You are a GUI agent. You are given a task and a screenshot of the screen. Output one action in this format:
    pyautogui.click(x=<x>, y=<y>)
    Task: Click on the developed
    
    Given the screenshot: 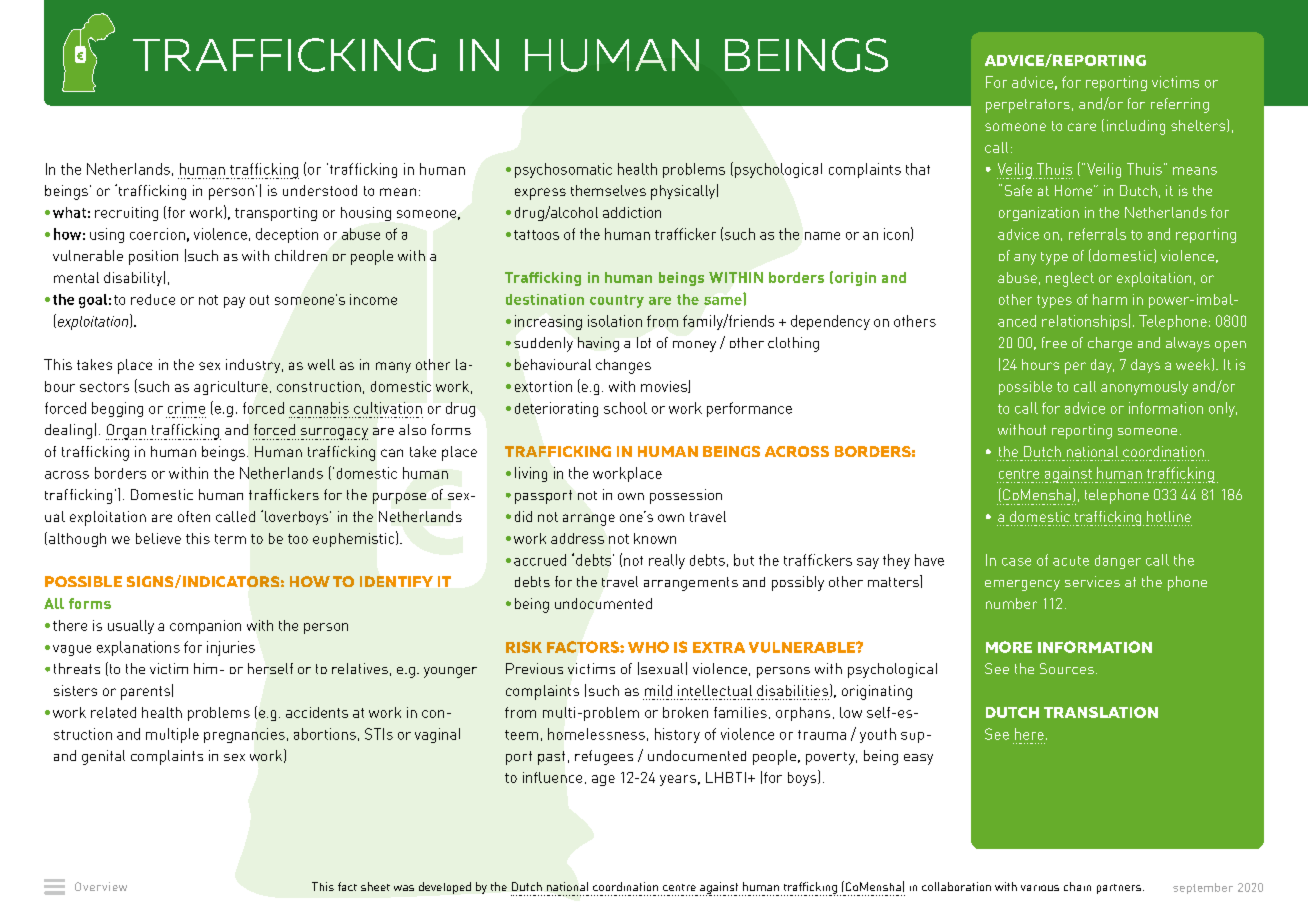 What is the action you would take?
    pyautogui.click(x=445, y=888)
